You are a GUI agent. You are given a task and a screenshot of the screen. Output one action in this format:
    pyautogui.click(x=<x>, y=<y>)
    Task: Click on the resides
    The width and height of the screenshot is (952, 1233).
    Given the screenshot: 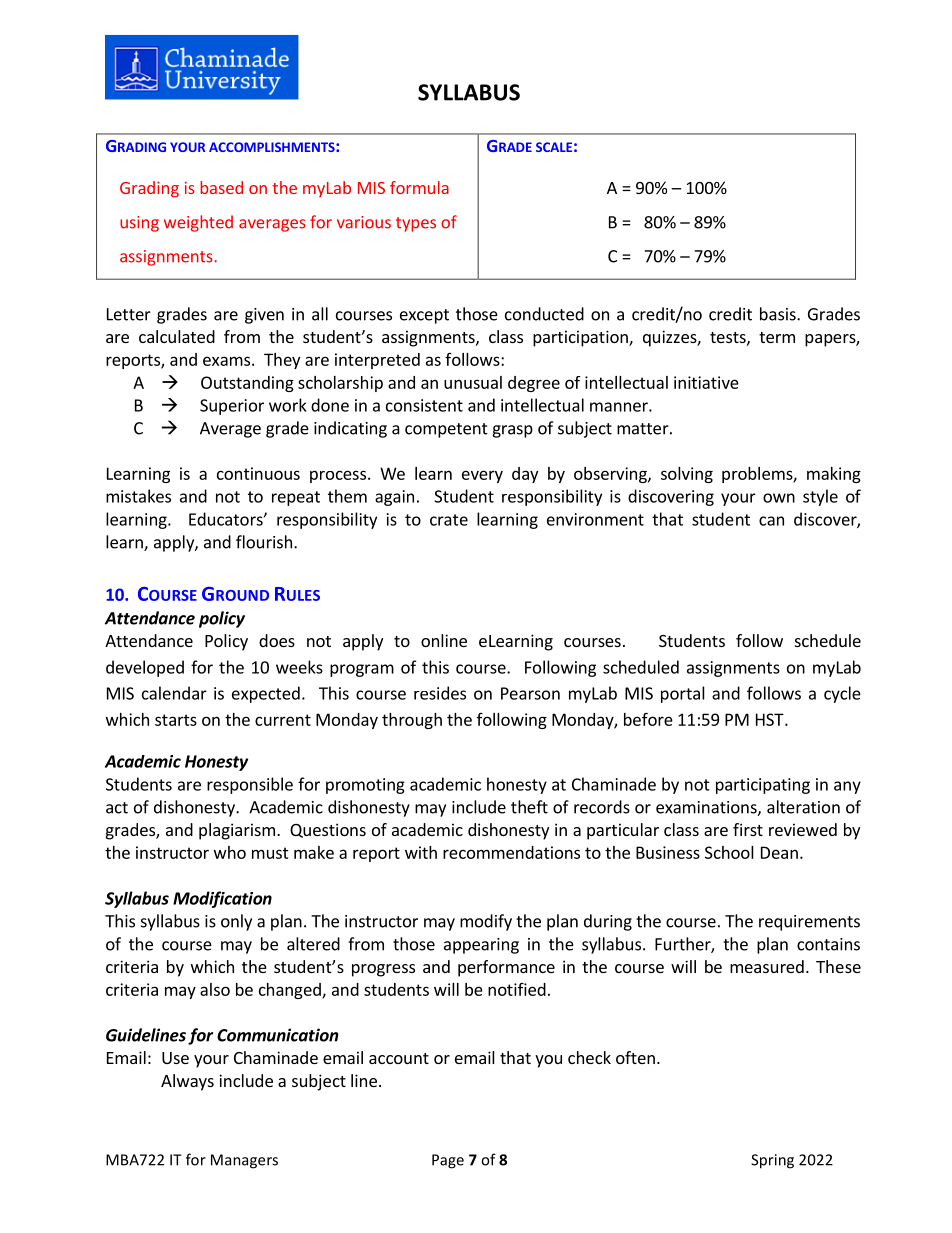 What is the action you would take?
    pyautogui.click(x=440, y=693)
